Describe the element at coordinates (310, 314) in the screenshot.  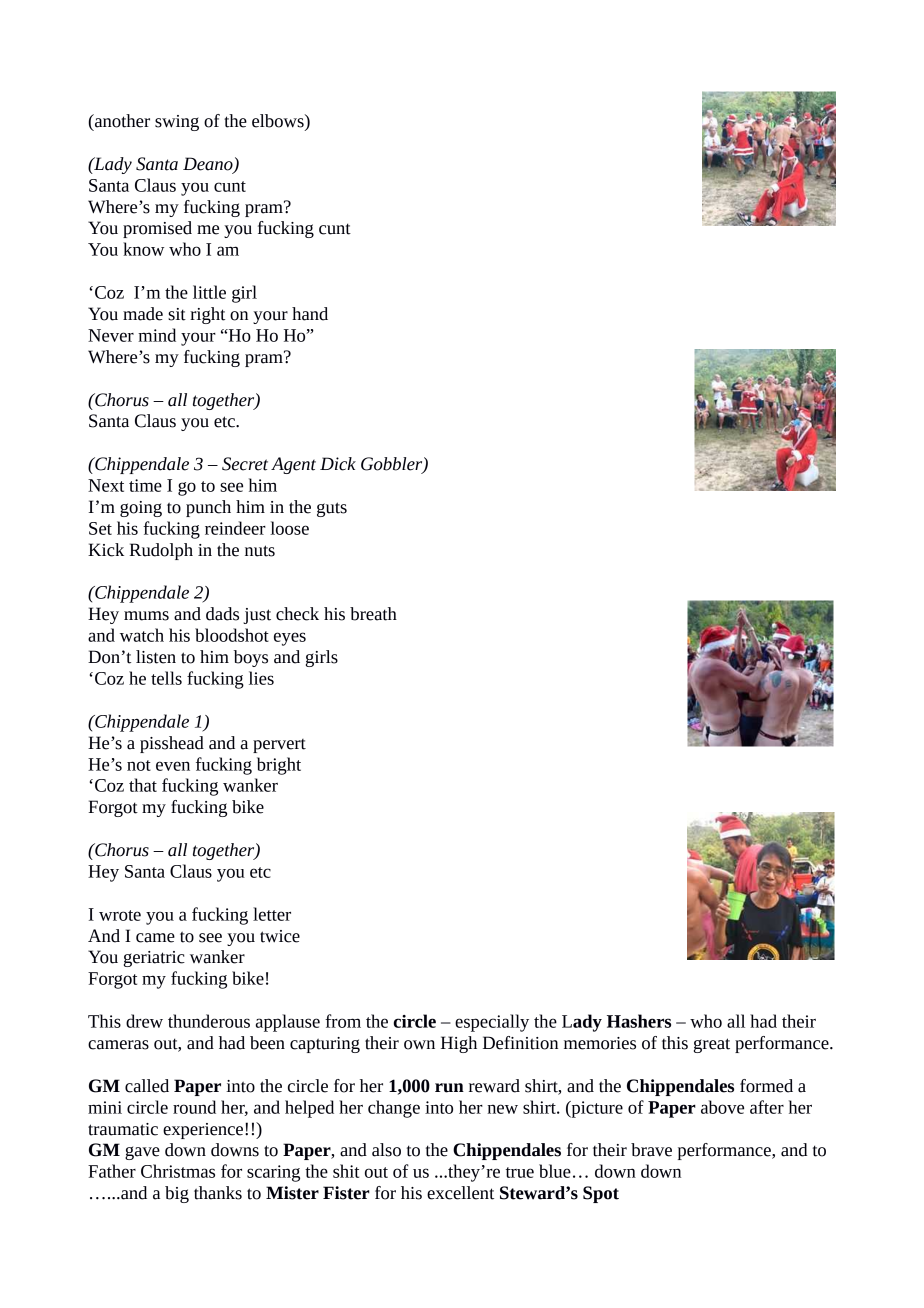
I see `hand` at that location.
